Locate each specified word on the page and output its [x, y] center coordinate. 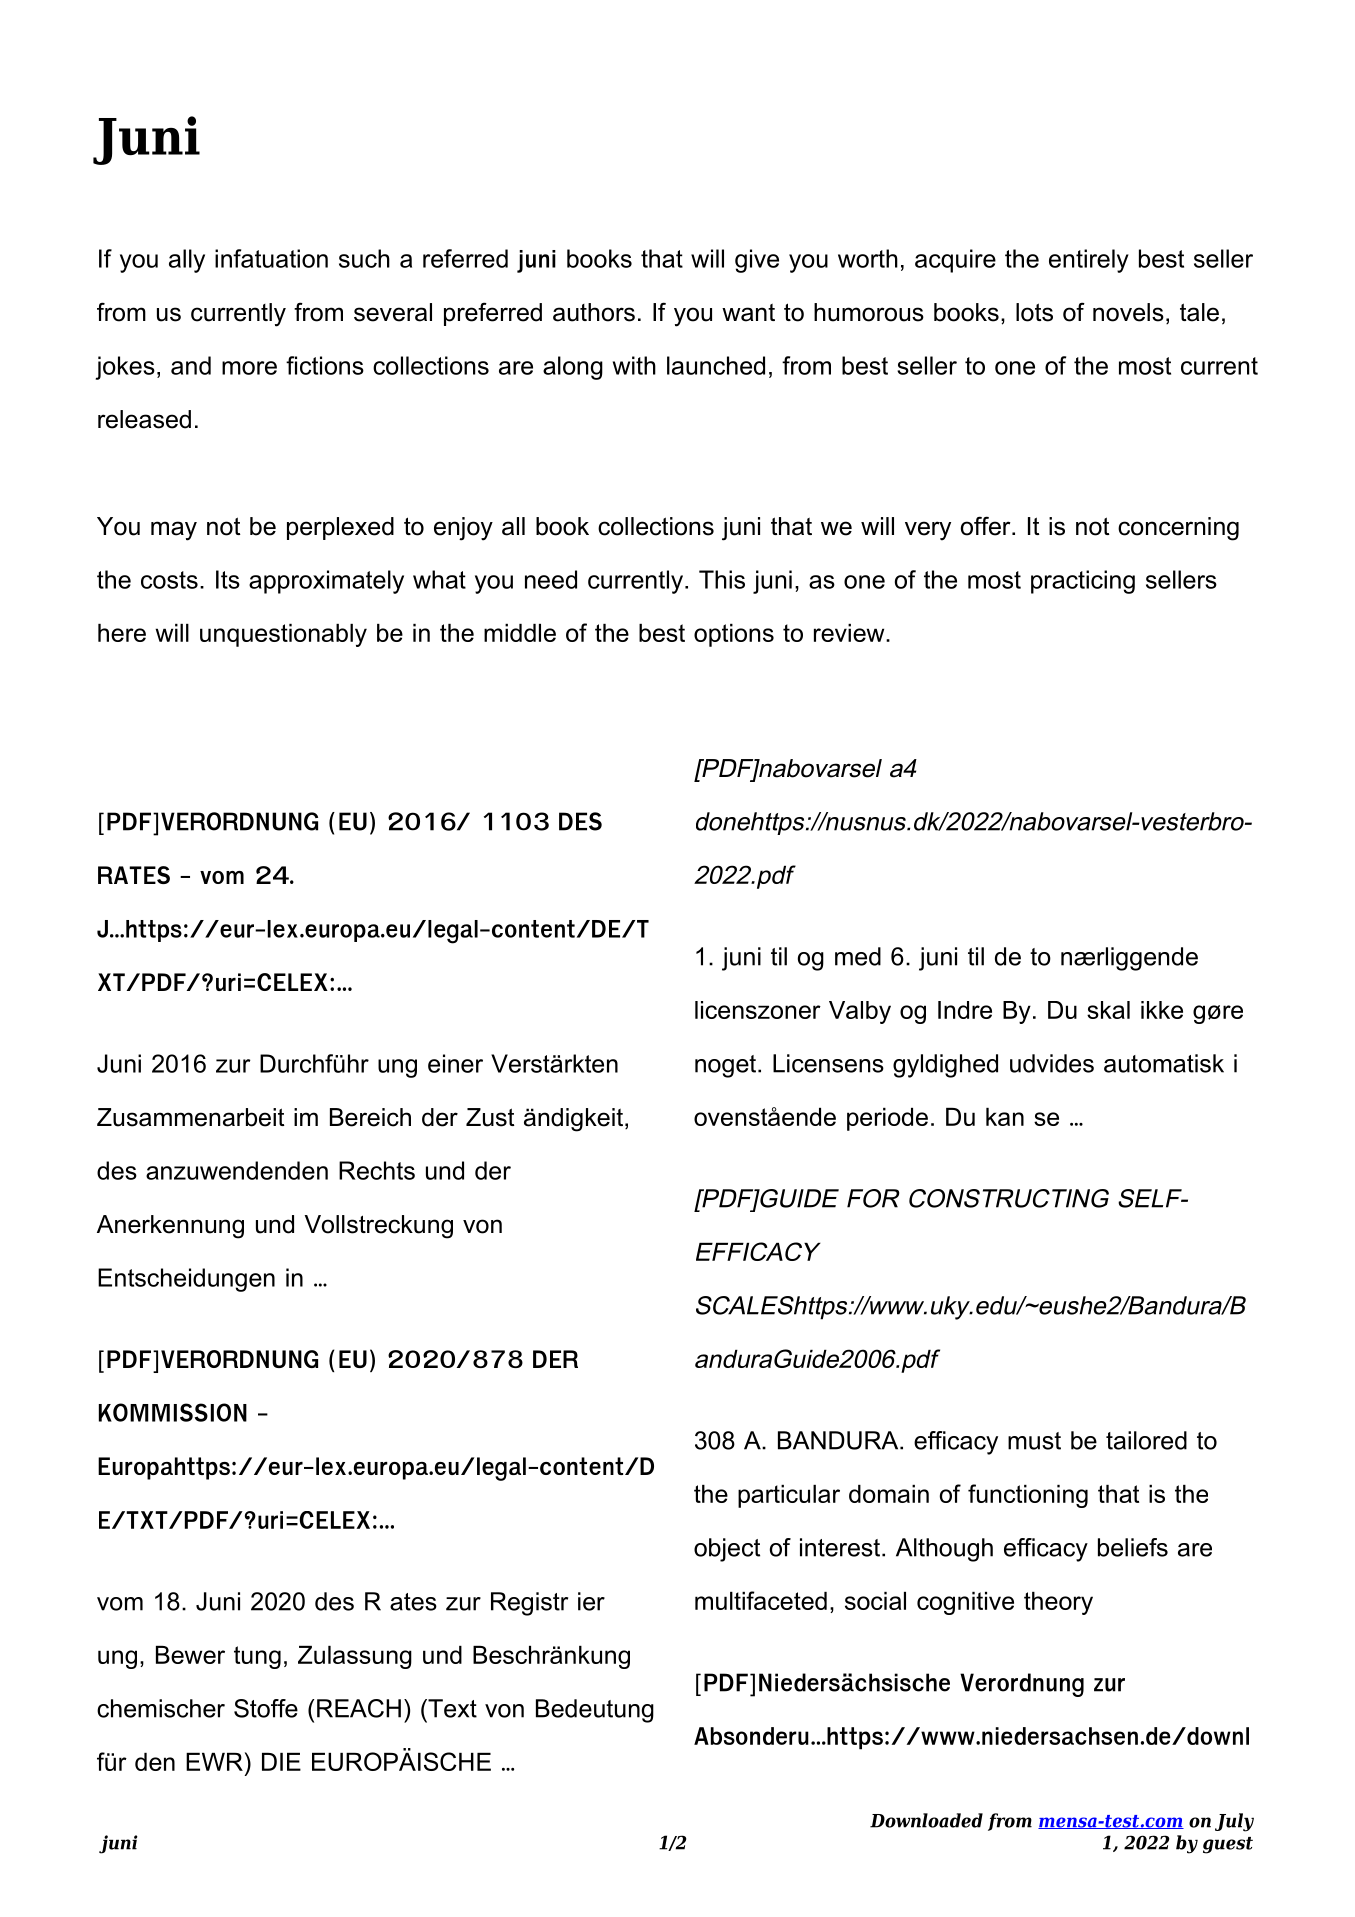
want [748, 313]
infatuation [271, 258]
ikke [1162, 1010]
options [734, 635]
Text [451, 1708]
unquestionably [283, 635]
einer [455, 1063]
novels [1128, 312]
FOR [873, 1198]
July [1234, 1822]
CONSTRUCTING [1009, 1198]
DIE [281, 1762]
